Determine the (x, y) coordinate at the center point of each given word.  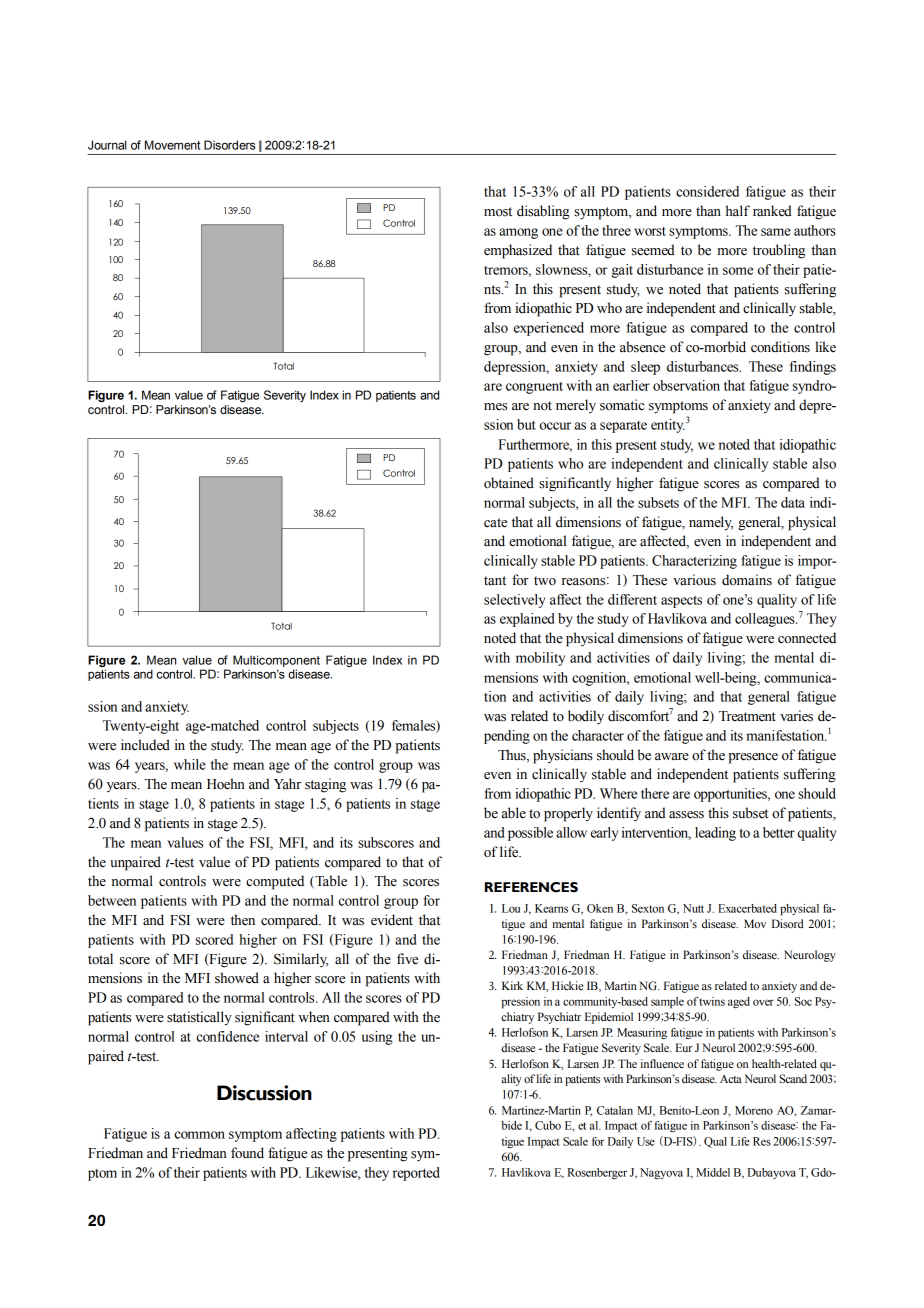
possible (530, 834)
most (498, 212)
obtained (509, 483)
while (190, 764)
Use (646, 1141)
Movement (173, 145)
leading (715, 834)
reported (416, 1174)
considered (707, 191)
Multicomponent (276, 661)
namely (711, 523)
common (200, 1135)
